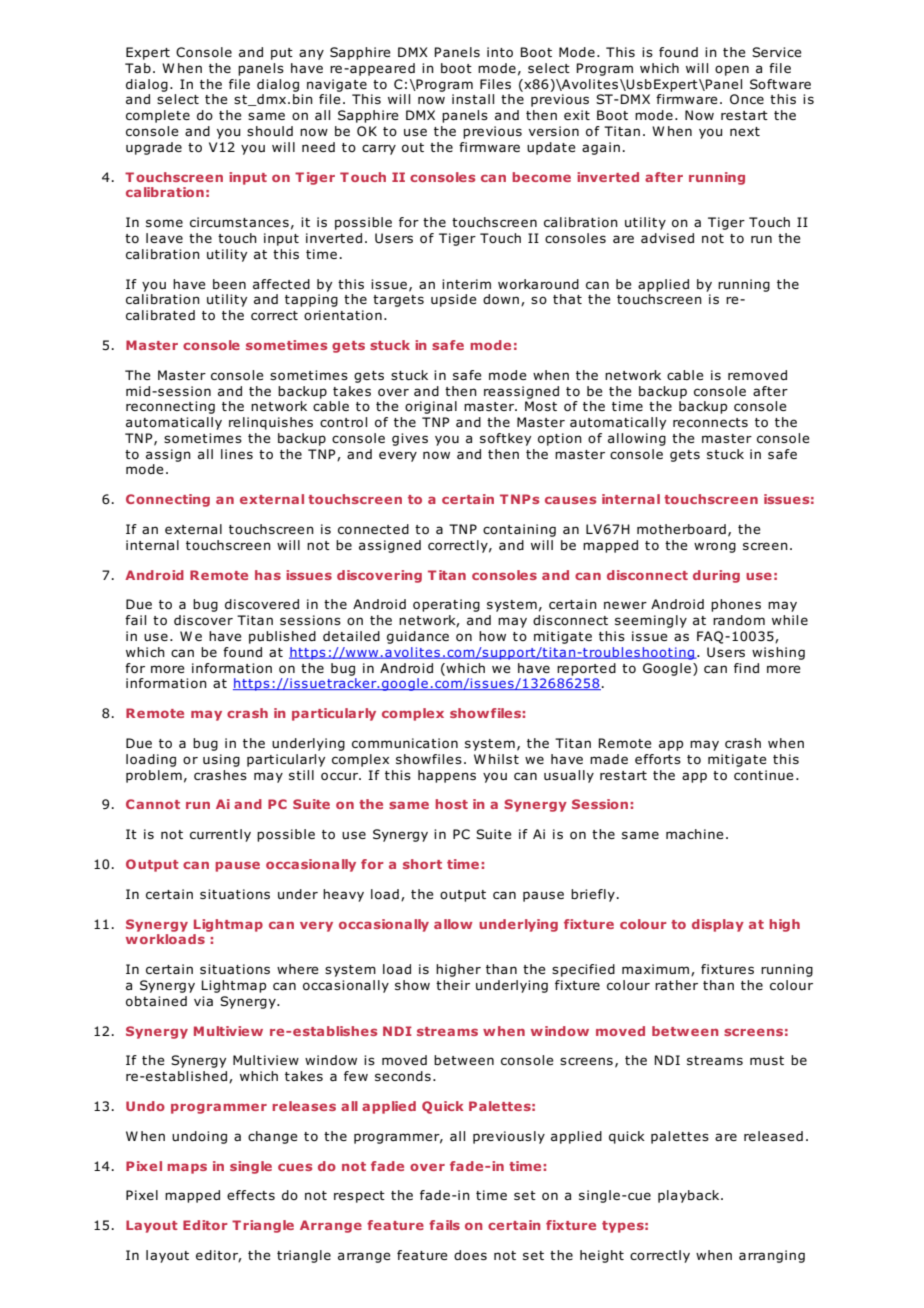 Image resolution: width=924 pixels, height=1308 pixels. I want to click on install, so click(473, 99).
